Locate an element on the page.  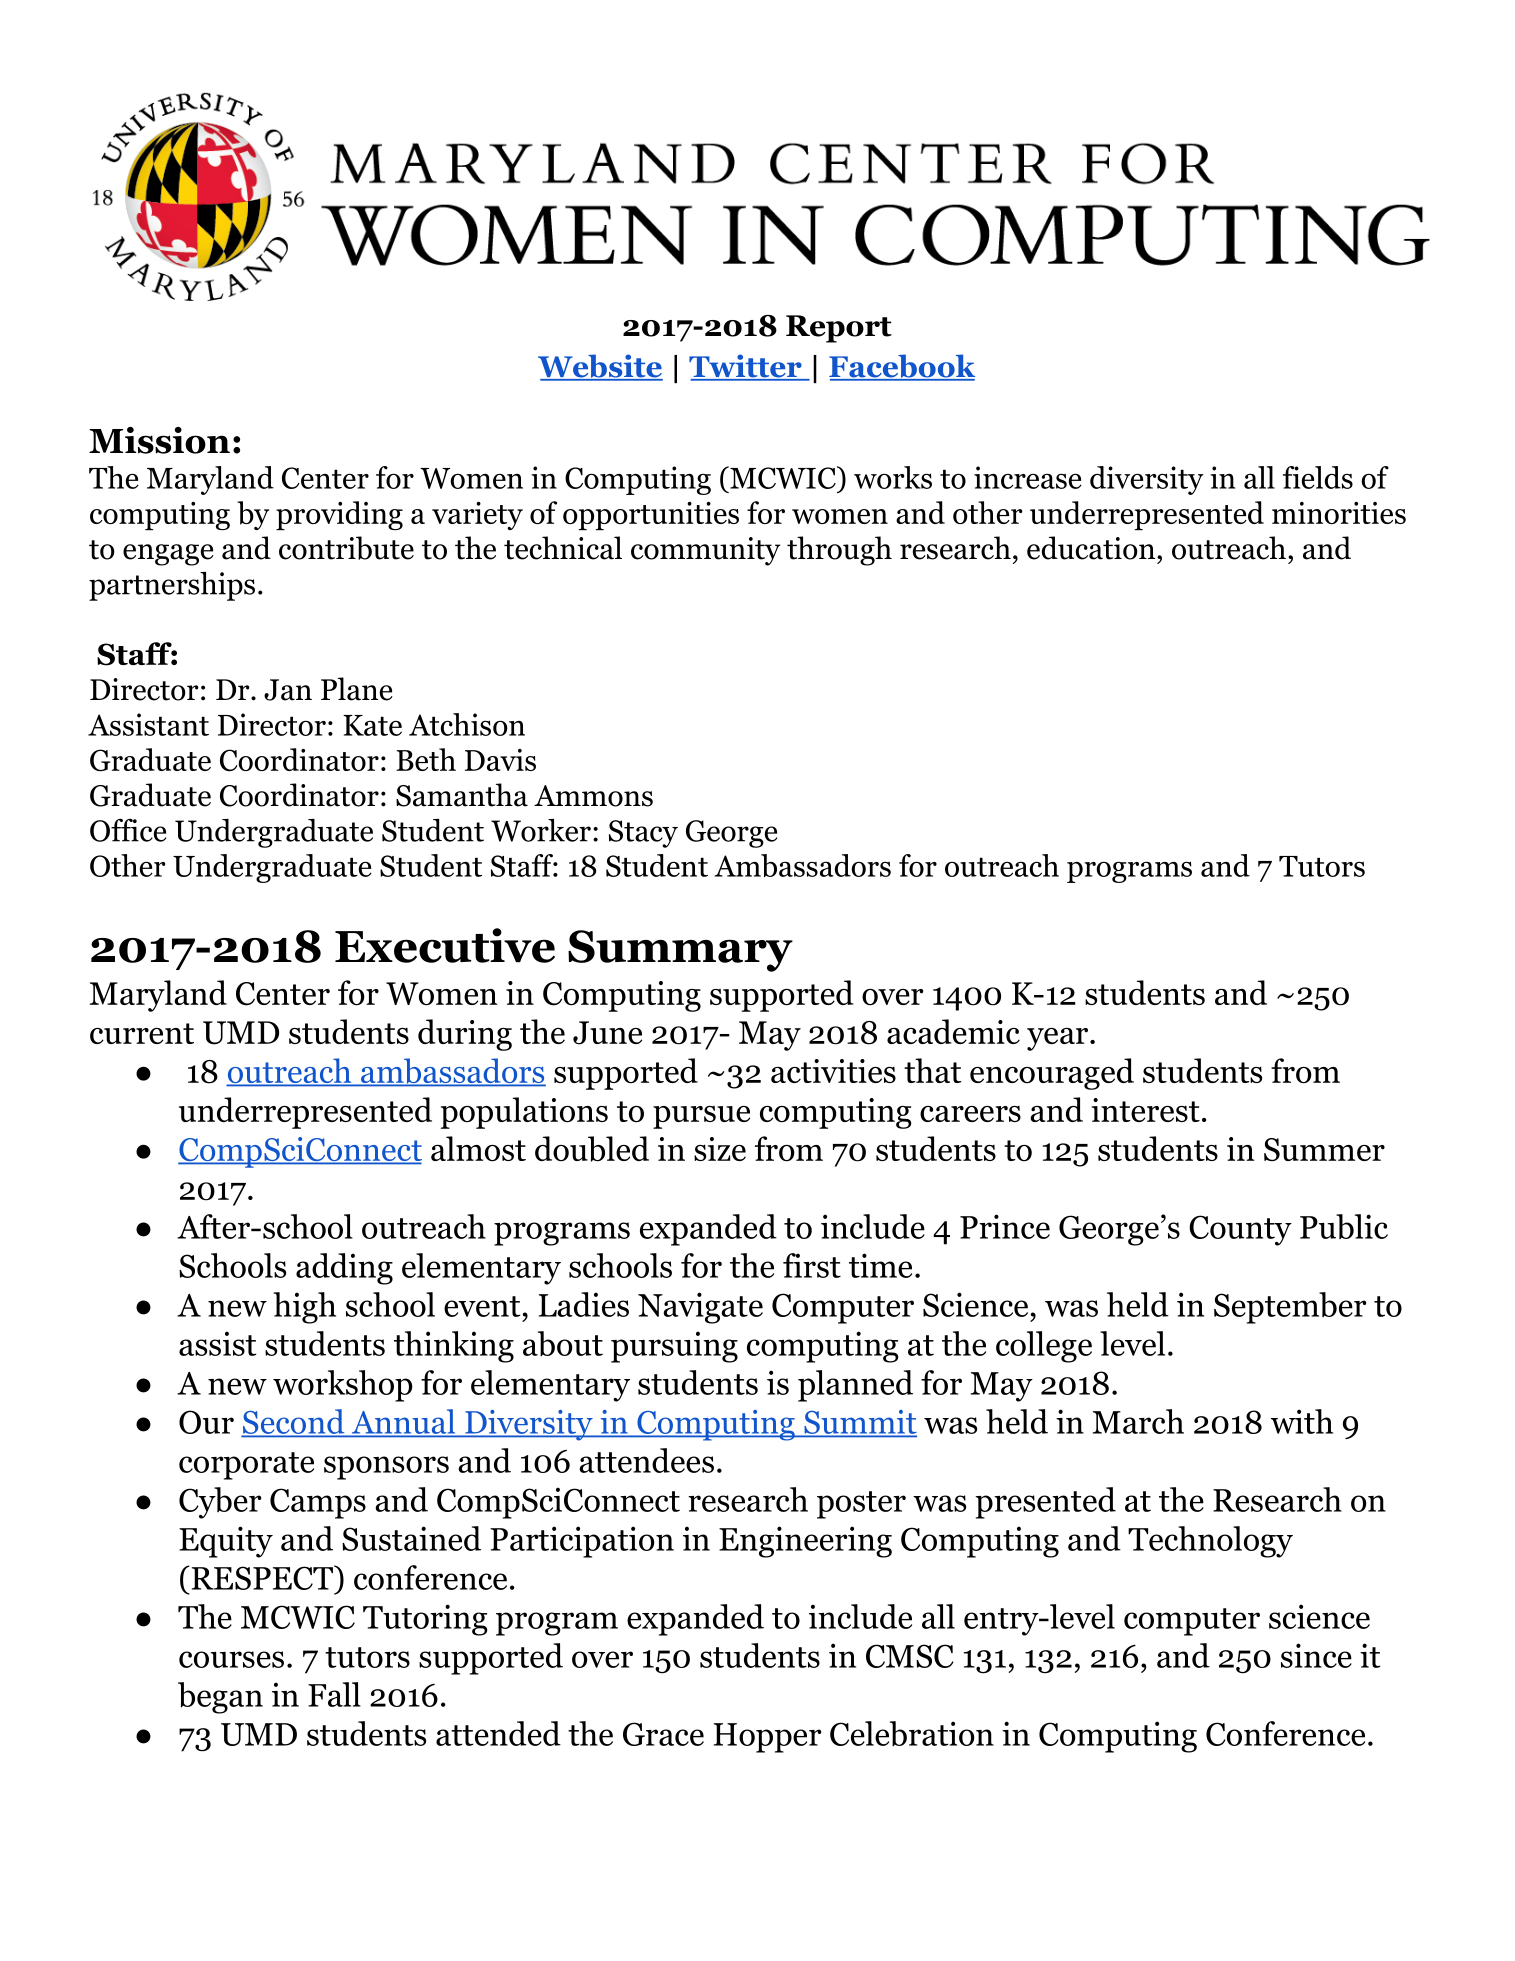
adding is located at coordinates (344, 1269).
